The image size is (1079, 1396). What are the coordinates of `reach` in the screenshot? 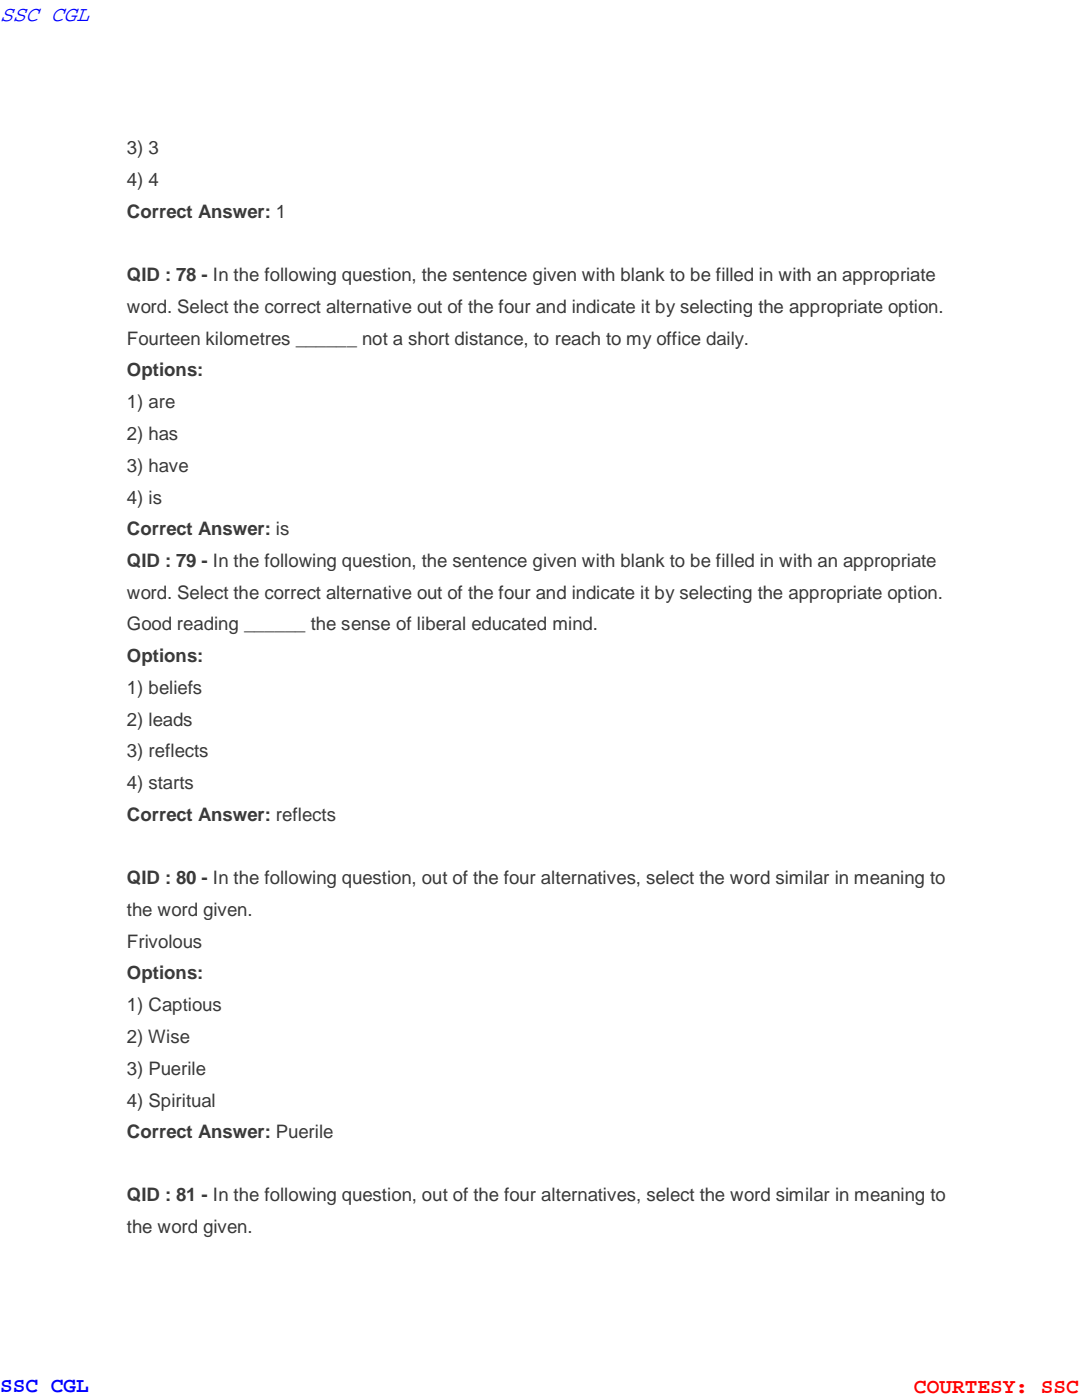 It's located at (578, 338).
